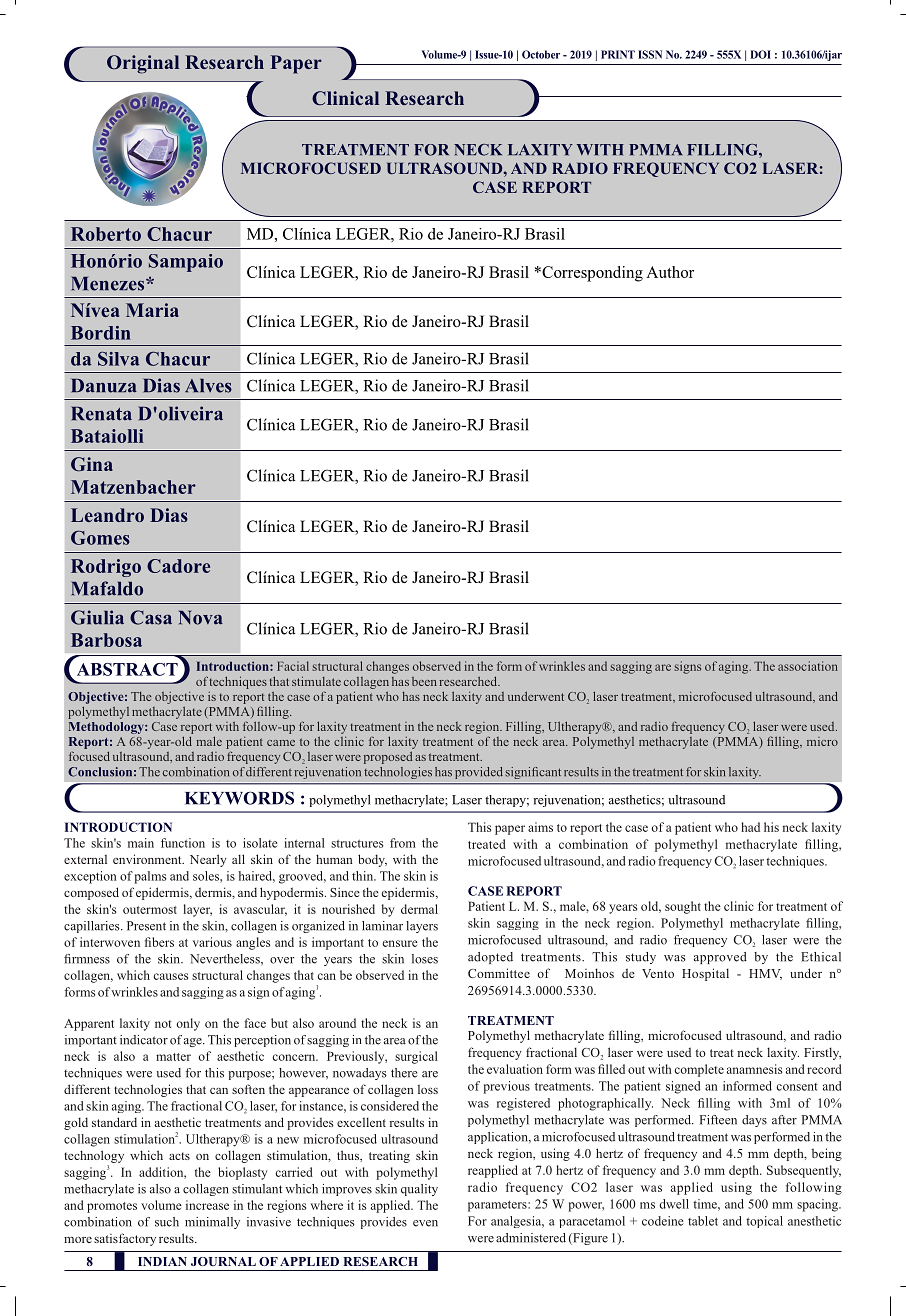  What do you see at coordinates (127, 669) in the screenshot?
I see `ABSTRACT` at bounding box center [127, 669].
